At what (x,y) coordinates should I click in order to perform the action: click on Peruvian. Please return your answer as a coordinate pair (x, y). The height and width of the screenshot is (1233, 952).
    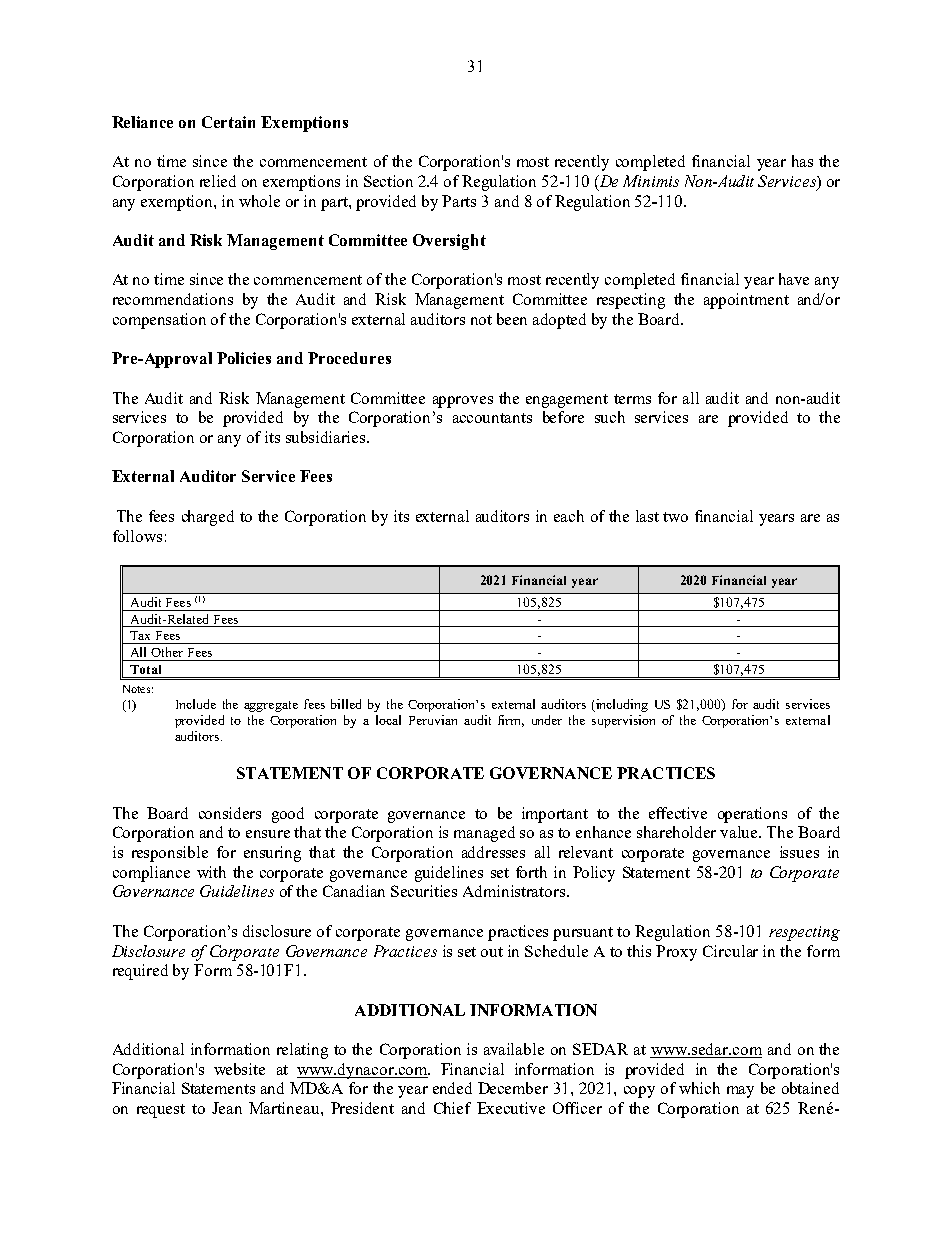
    Looking at the image, I should click on (433, 720).
